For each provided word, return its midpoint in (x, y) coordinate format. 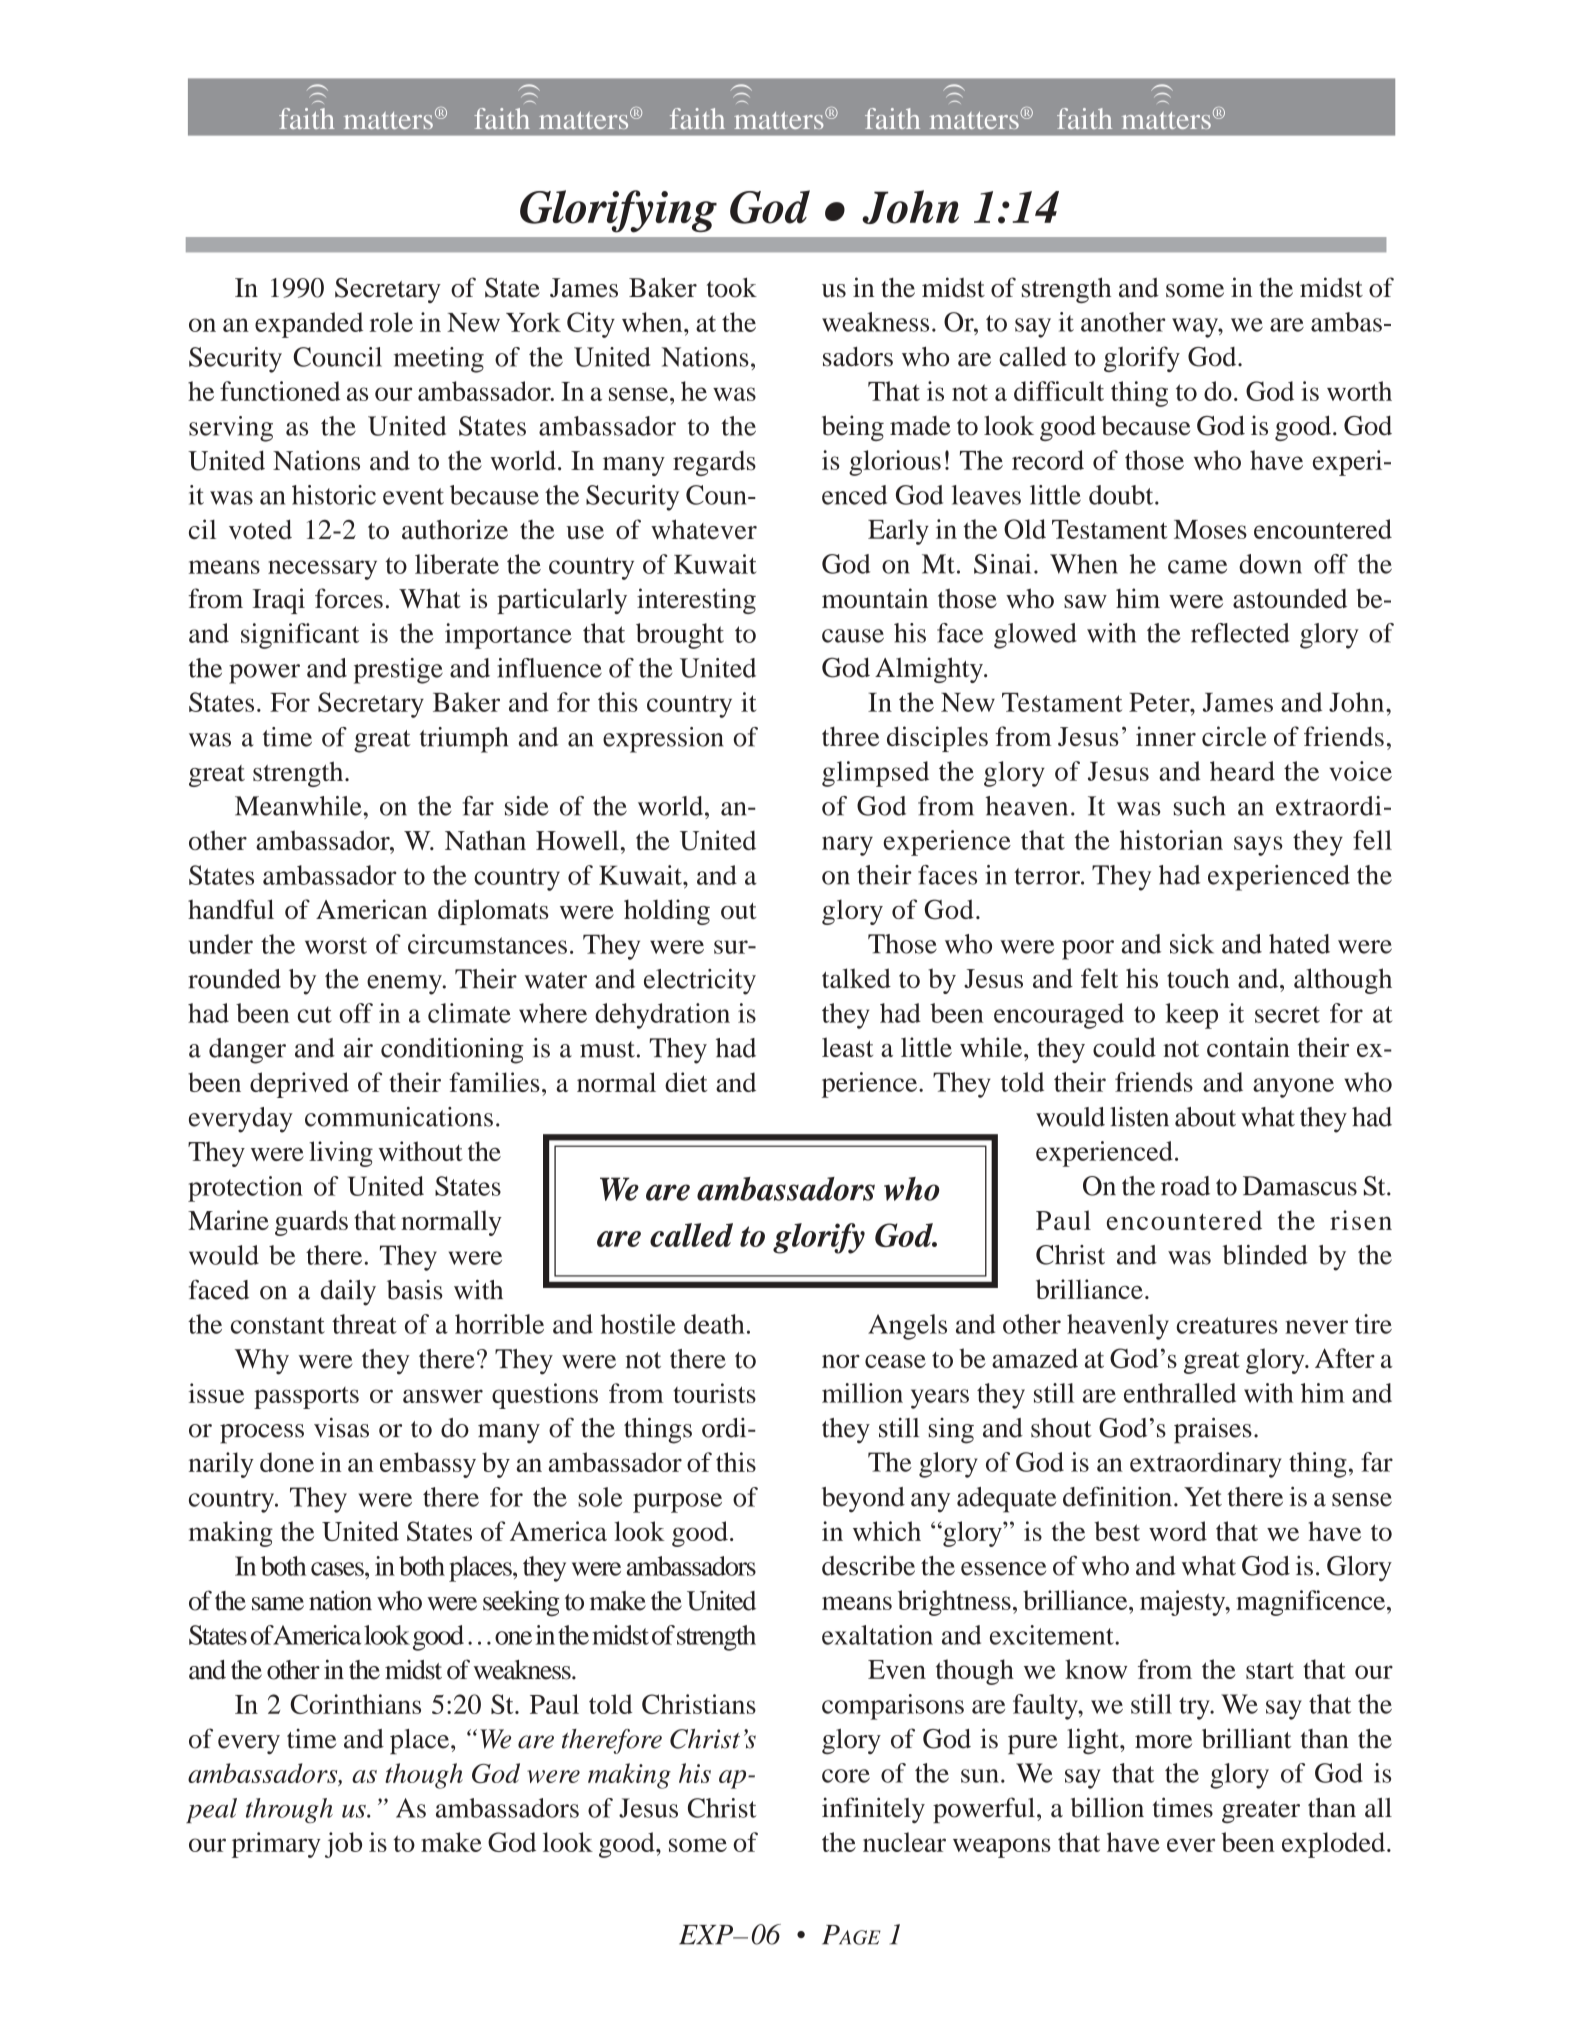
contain (1248, 1047)
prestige (398, 671)
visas (341, 1428)
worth (1359, 391)
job (343, 1845)
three (850, 736)
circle (1234, 736)
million (862, 1393)
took (732, 288)
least (847, 1047)
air (358, 1048)
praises (1213, 1430)
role (391, 322)
